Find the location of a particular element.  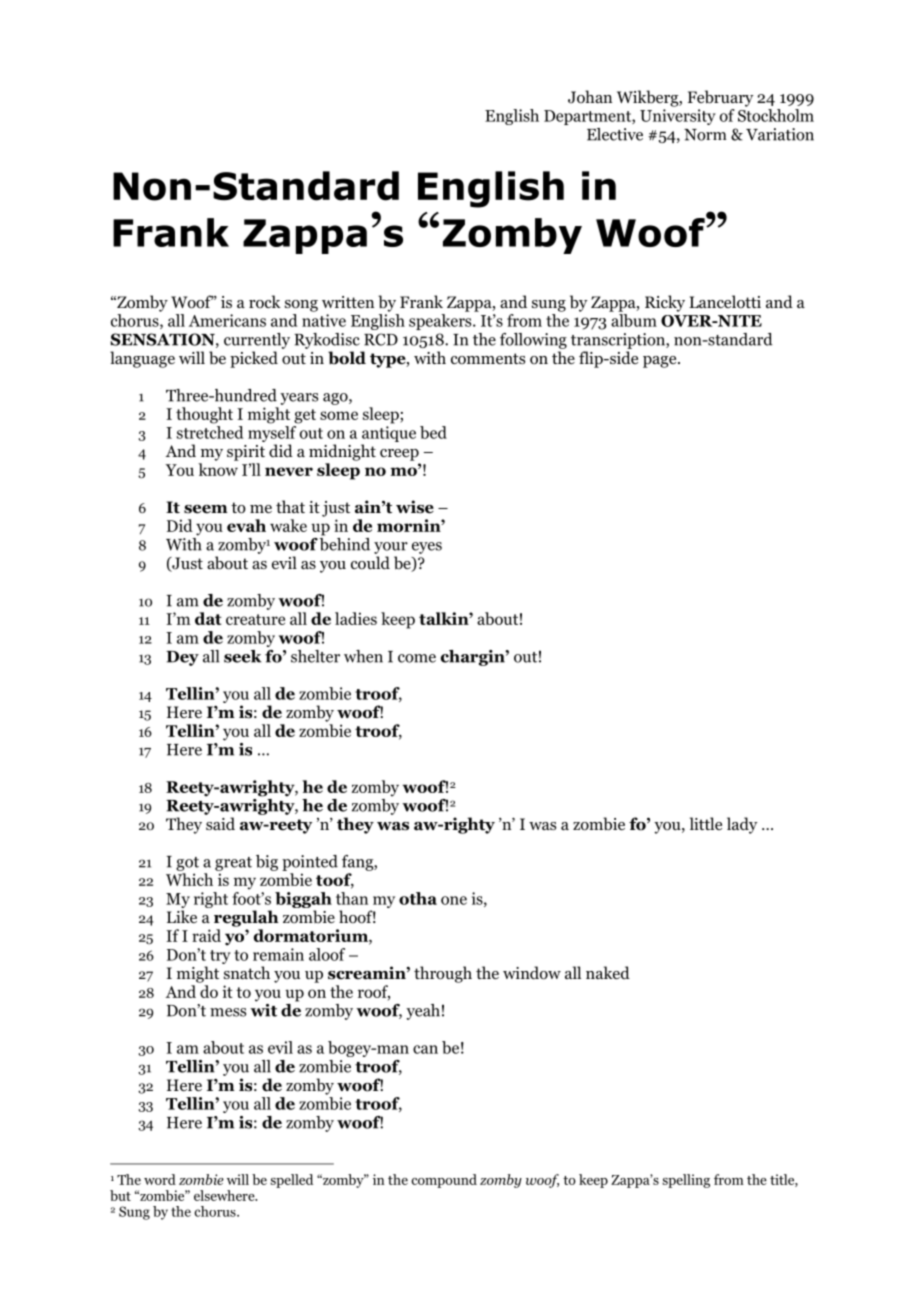

Johan is located at coordinates (590, 97).
